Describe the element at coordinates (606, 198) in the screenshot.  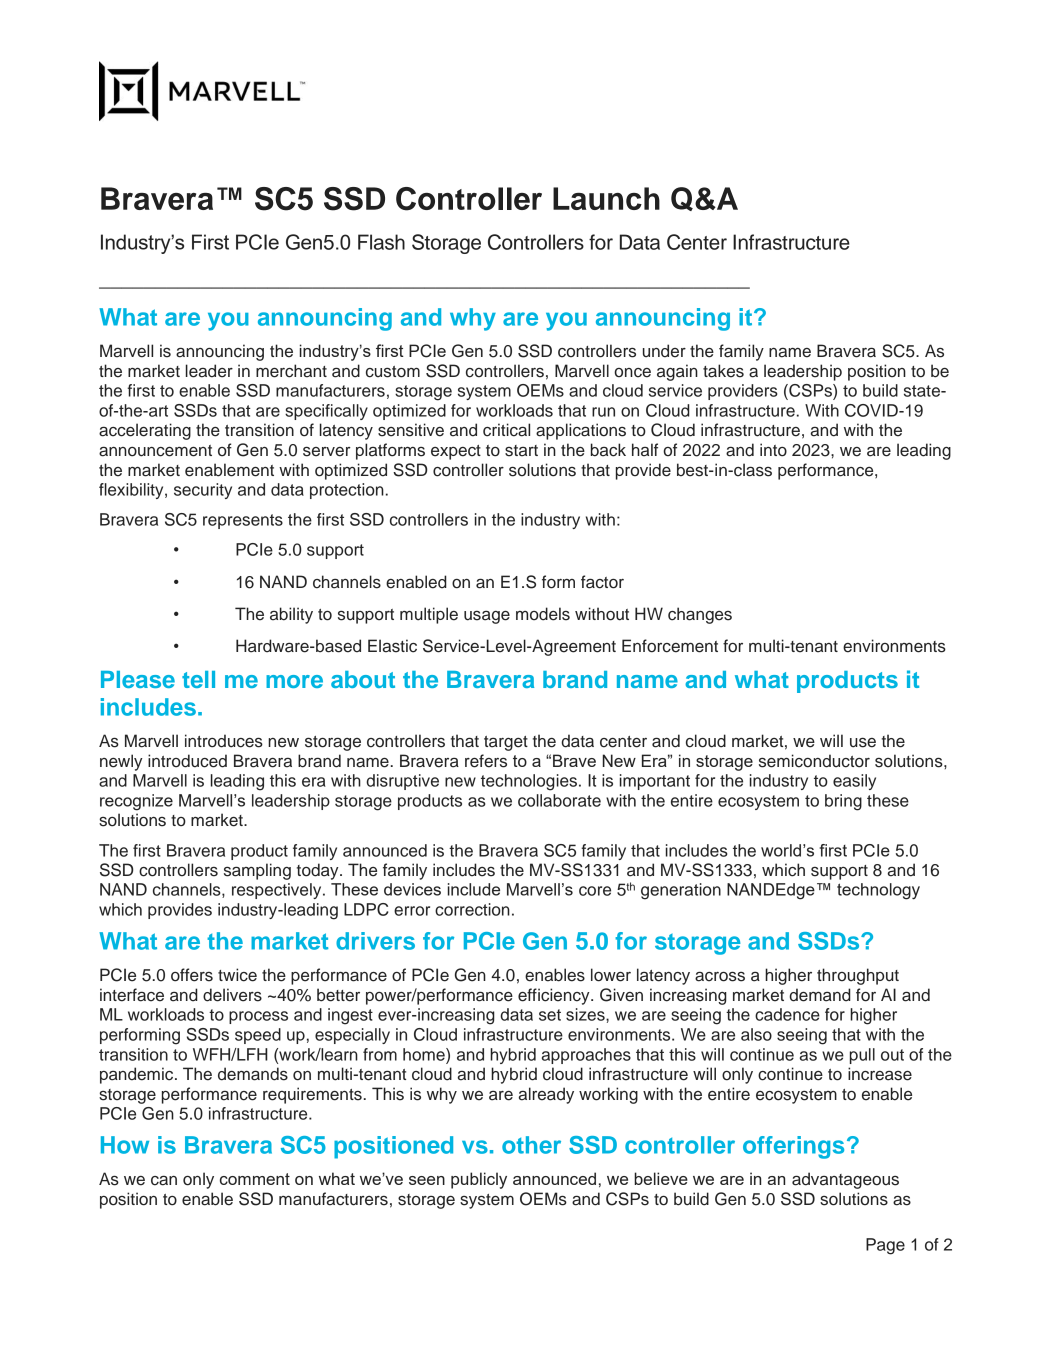
I see `Launch` at that location.
